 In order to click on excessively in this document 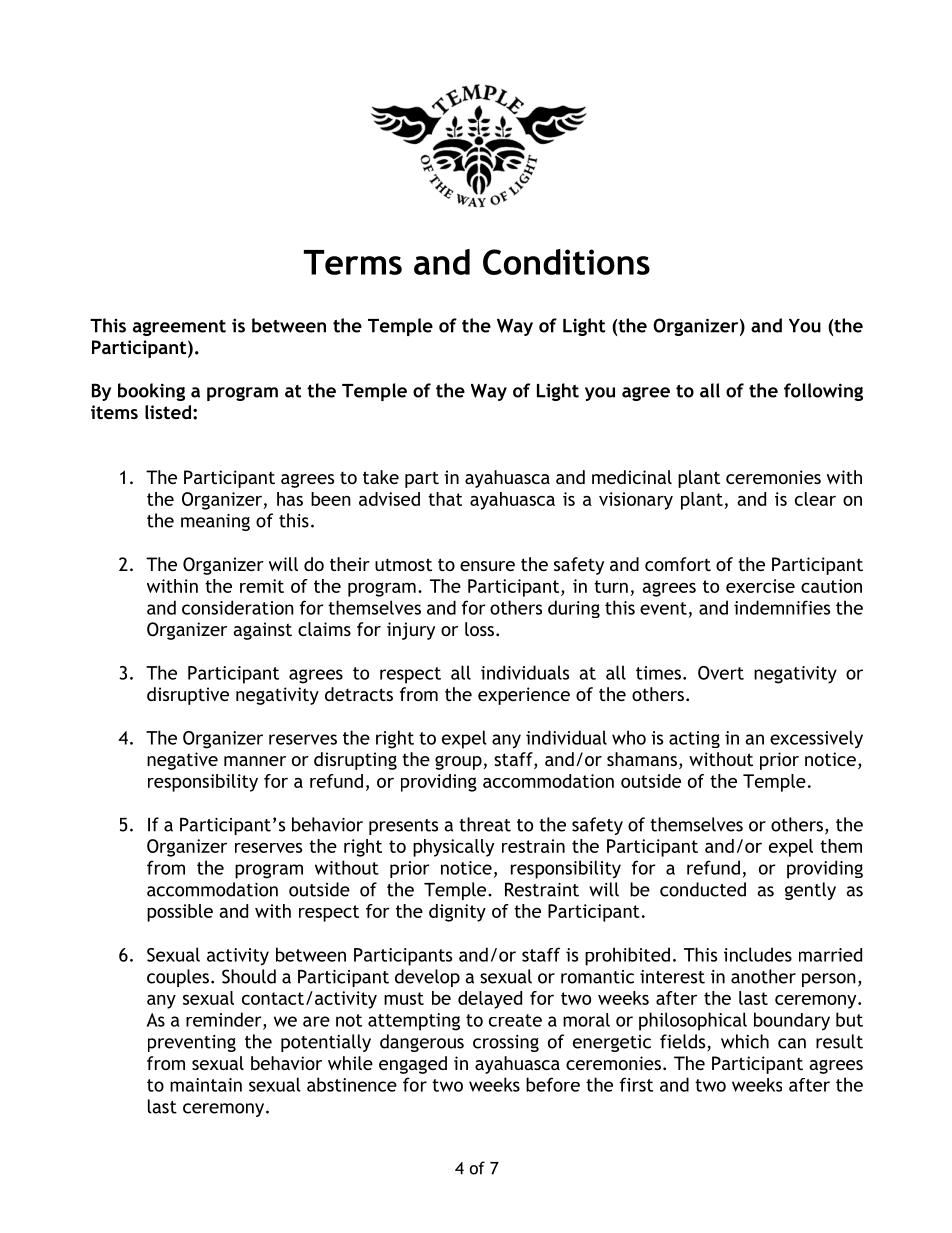, I will do `click(816, 739)`.
